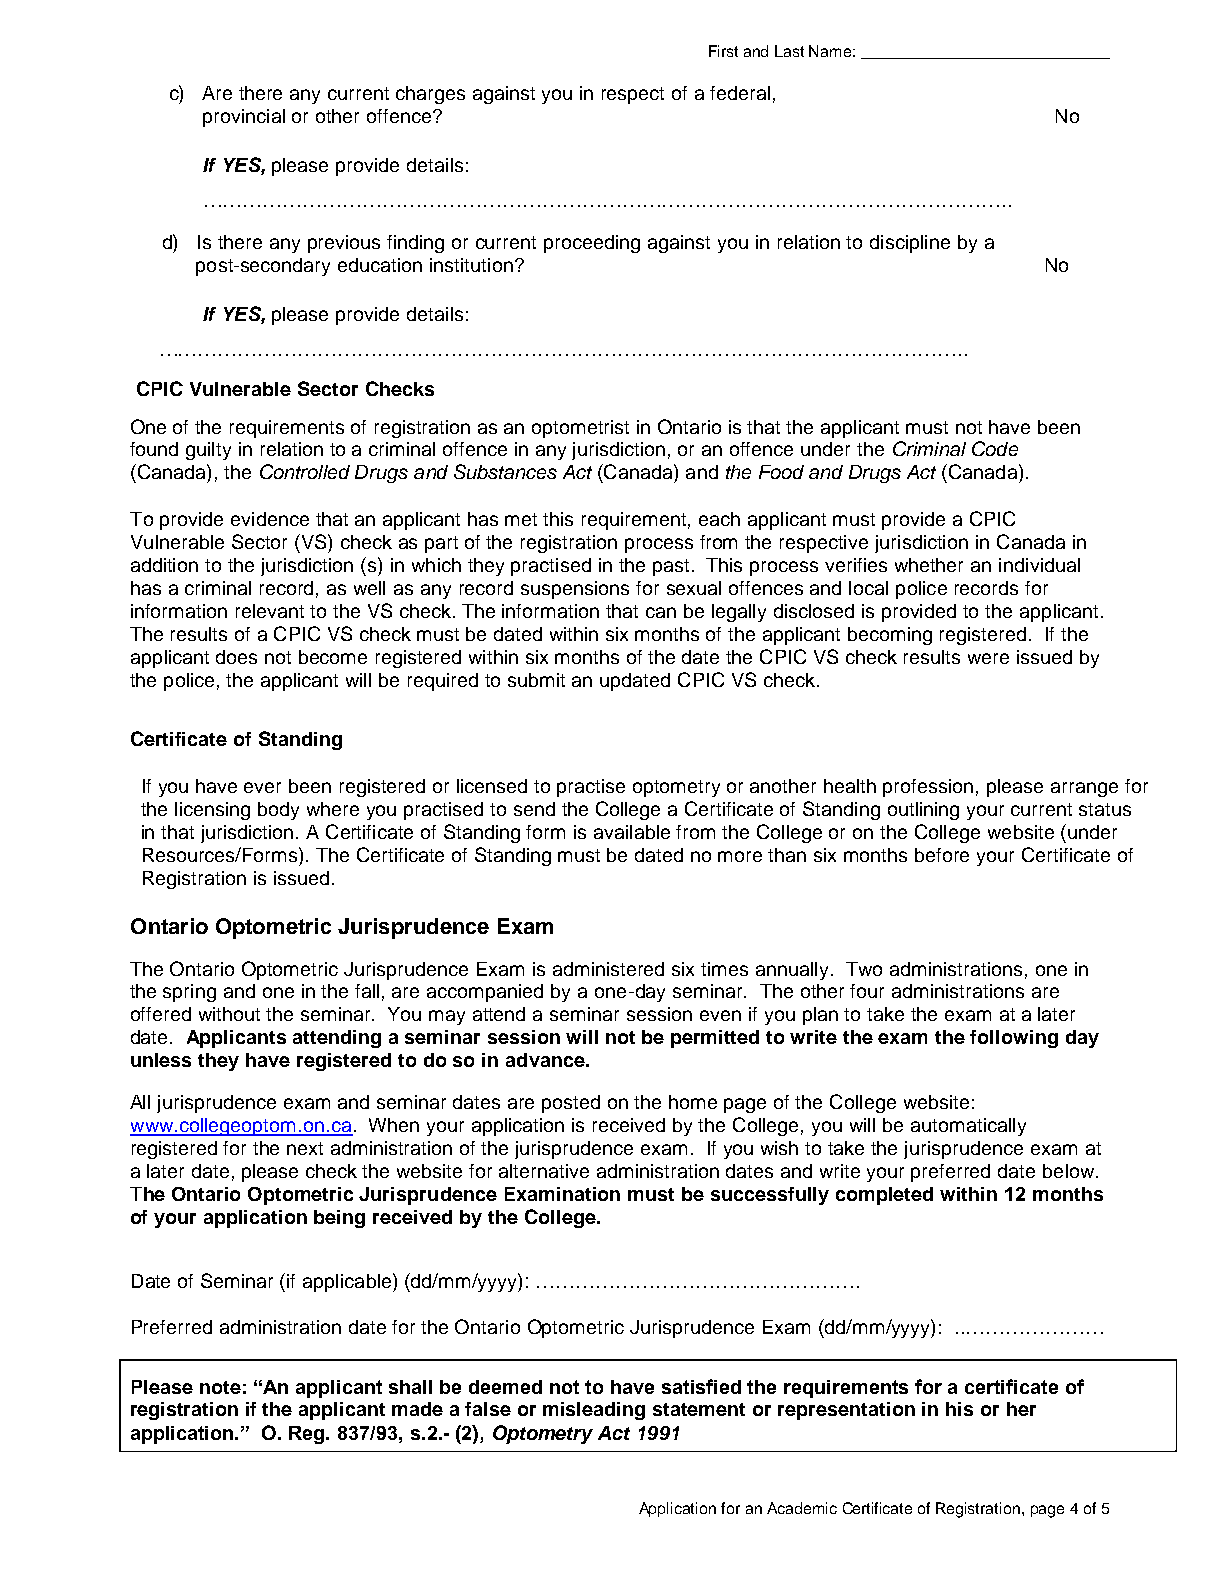 The height and width of the document is (1583, 1223). I want to click on available, so click(632, 832).
